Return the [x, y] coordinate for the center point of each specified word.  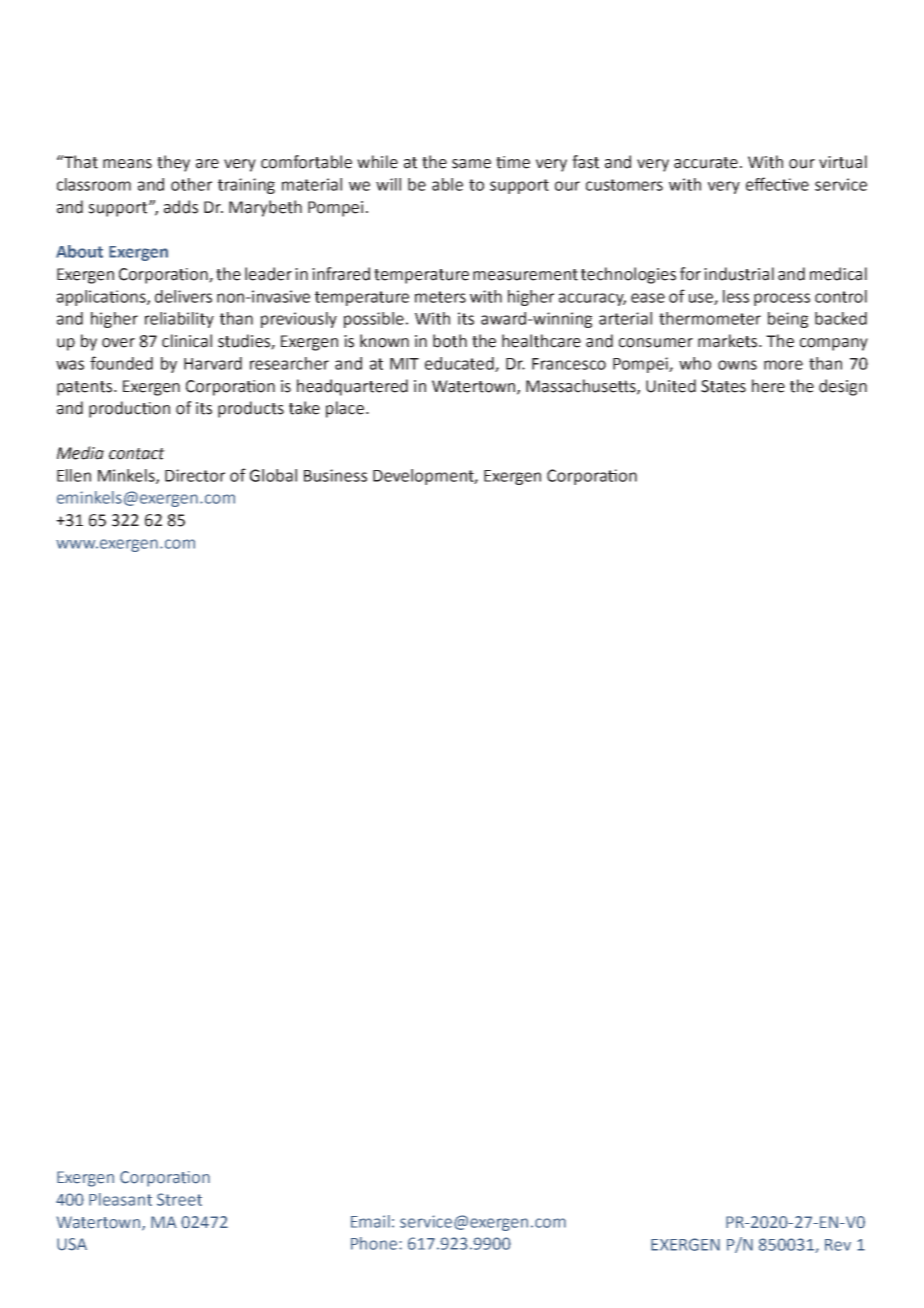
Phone [374, 1243]
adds [181, 207]
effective [777, 184]
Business [335, 475]
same [471, 164]
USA [72, 1244]
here [768, 386]
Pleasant [120, 1199]
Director [195, 475]
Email [370, 1221]
